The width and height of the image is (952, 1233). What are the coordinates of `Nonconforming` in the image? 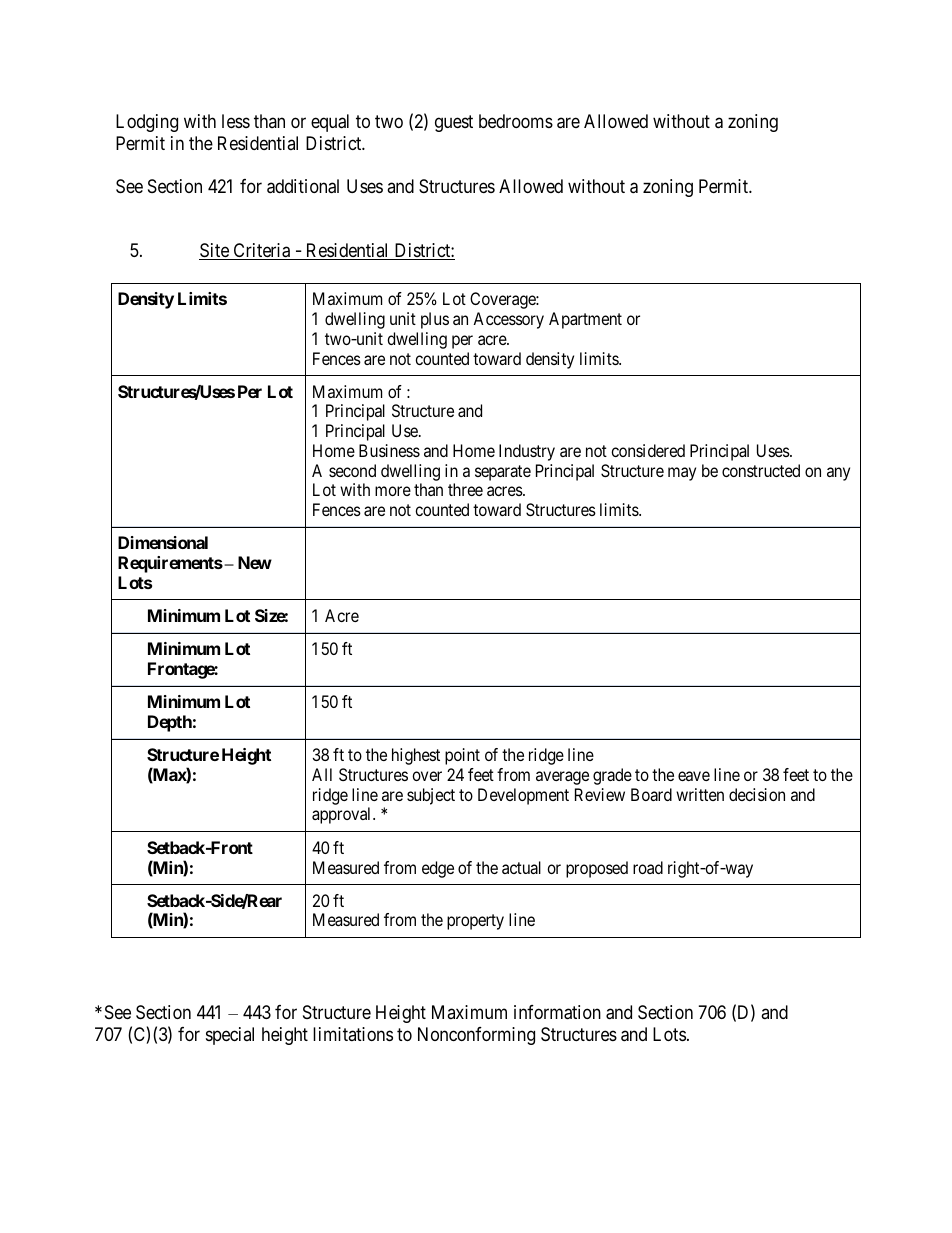 It's located at (476, 1036).
